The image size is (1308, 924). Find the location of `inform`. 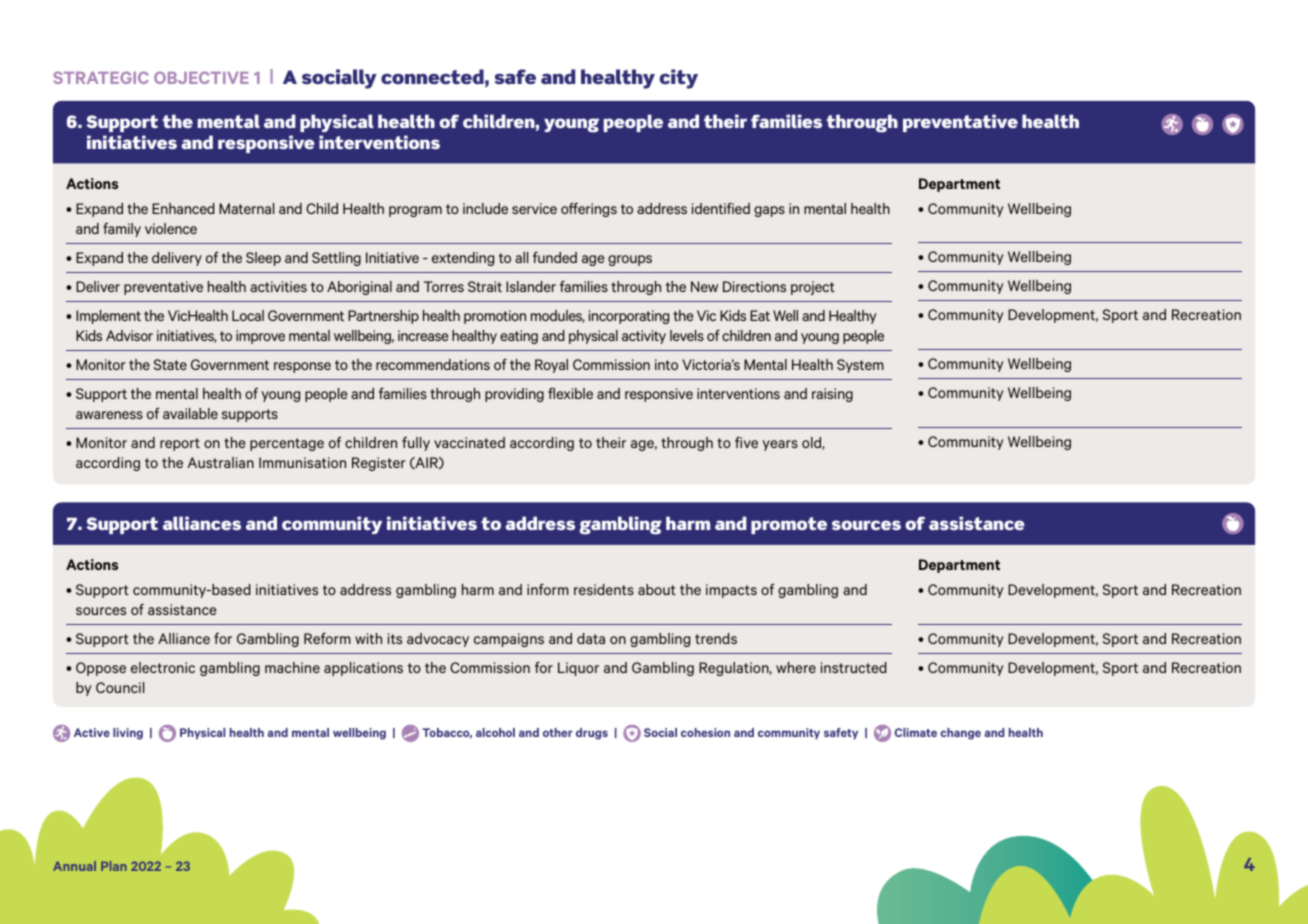

inform is located at coordinates (548, 589).
